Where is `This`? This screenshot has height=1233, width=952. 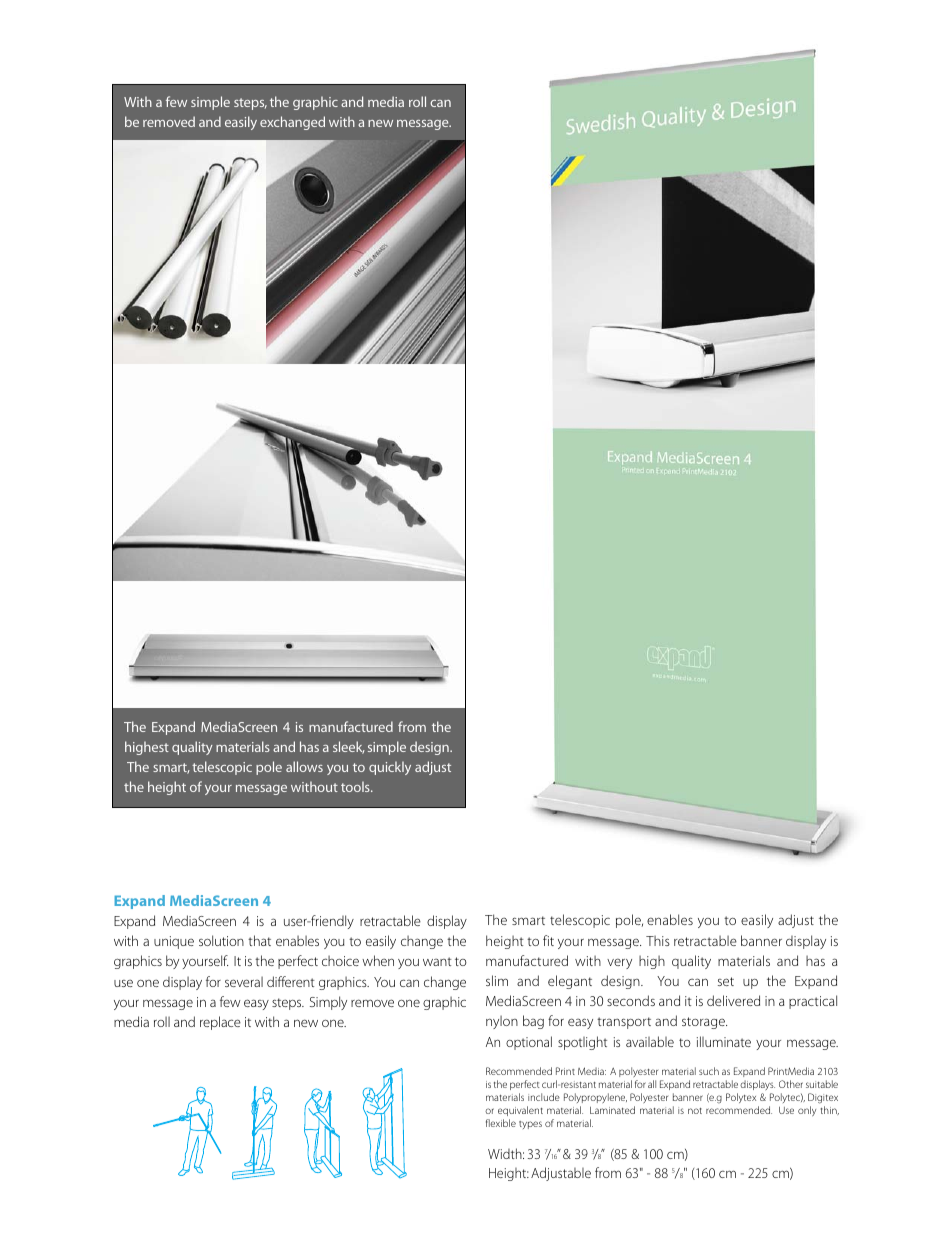 This is located at coordinates (658, 940).
